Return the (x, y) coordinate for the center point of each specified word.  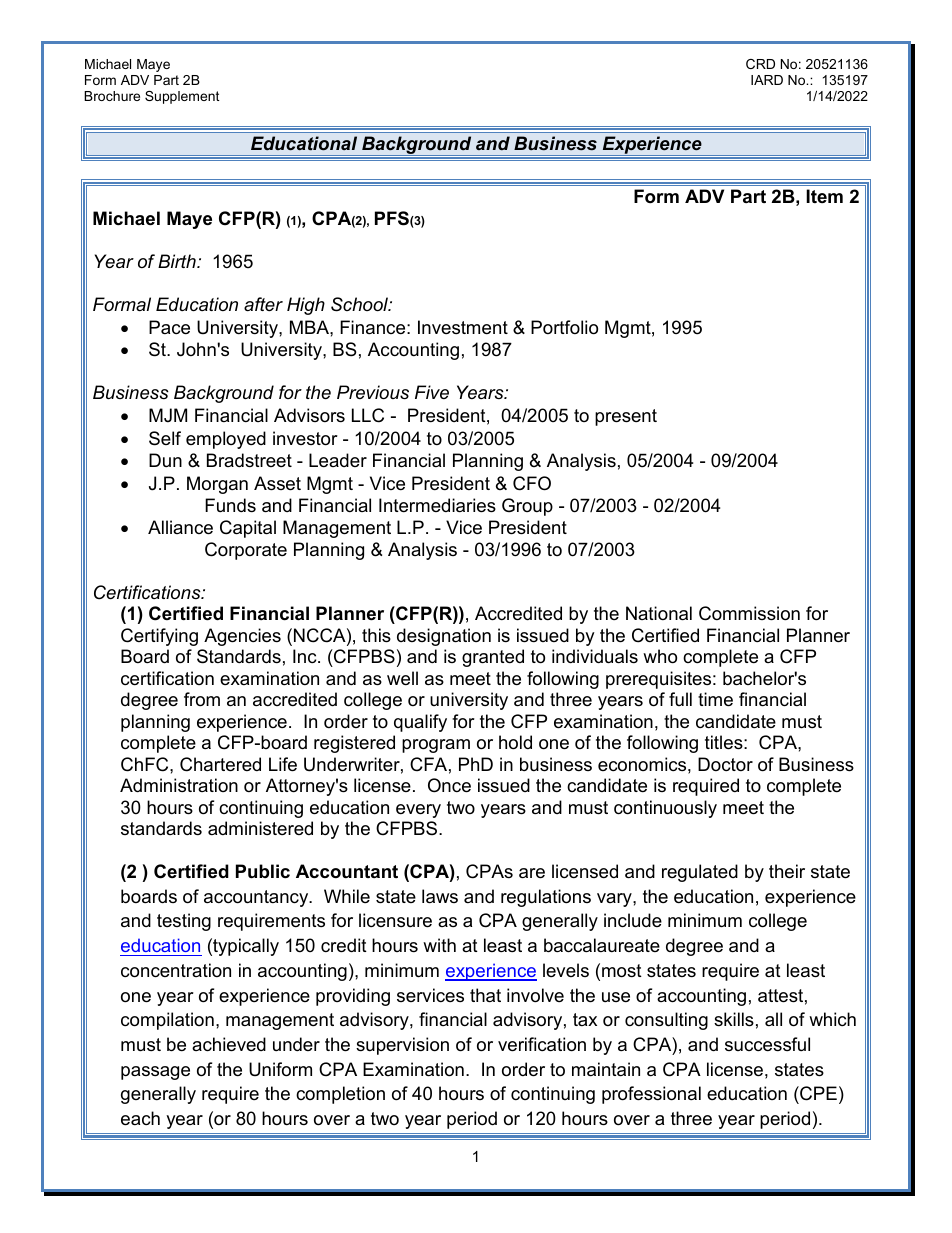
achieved (229, 1044)
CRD (760, 64)
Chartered (220, 764)
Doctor (725, 764)
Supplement (182, 97)
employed (226, 440)
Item (824, 196)
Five (432, 392)
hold (515, 742)
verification (542, 1044)
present (626, 417)
